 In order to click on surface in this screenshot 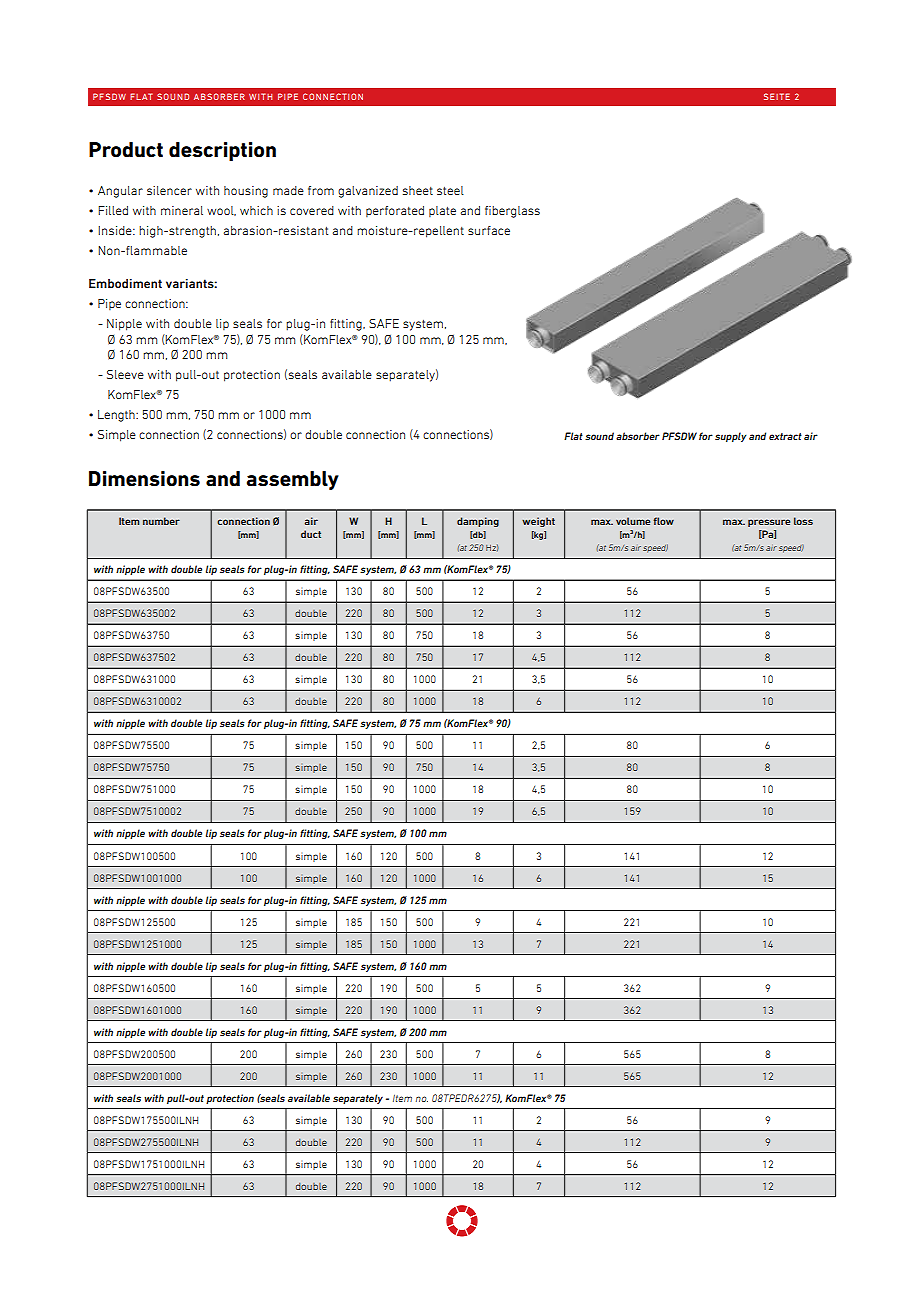, I will do `click(489, 230)`.
